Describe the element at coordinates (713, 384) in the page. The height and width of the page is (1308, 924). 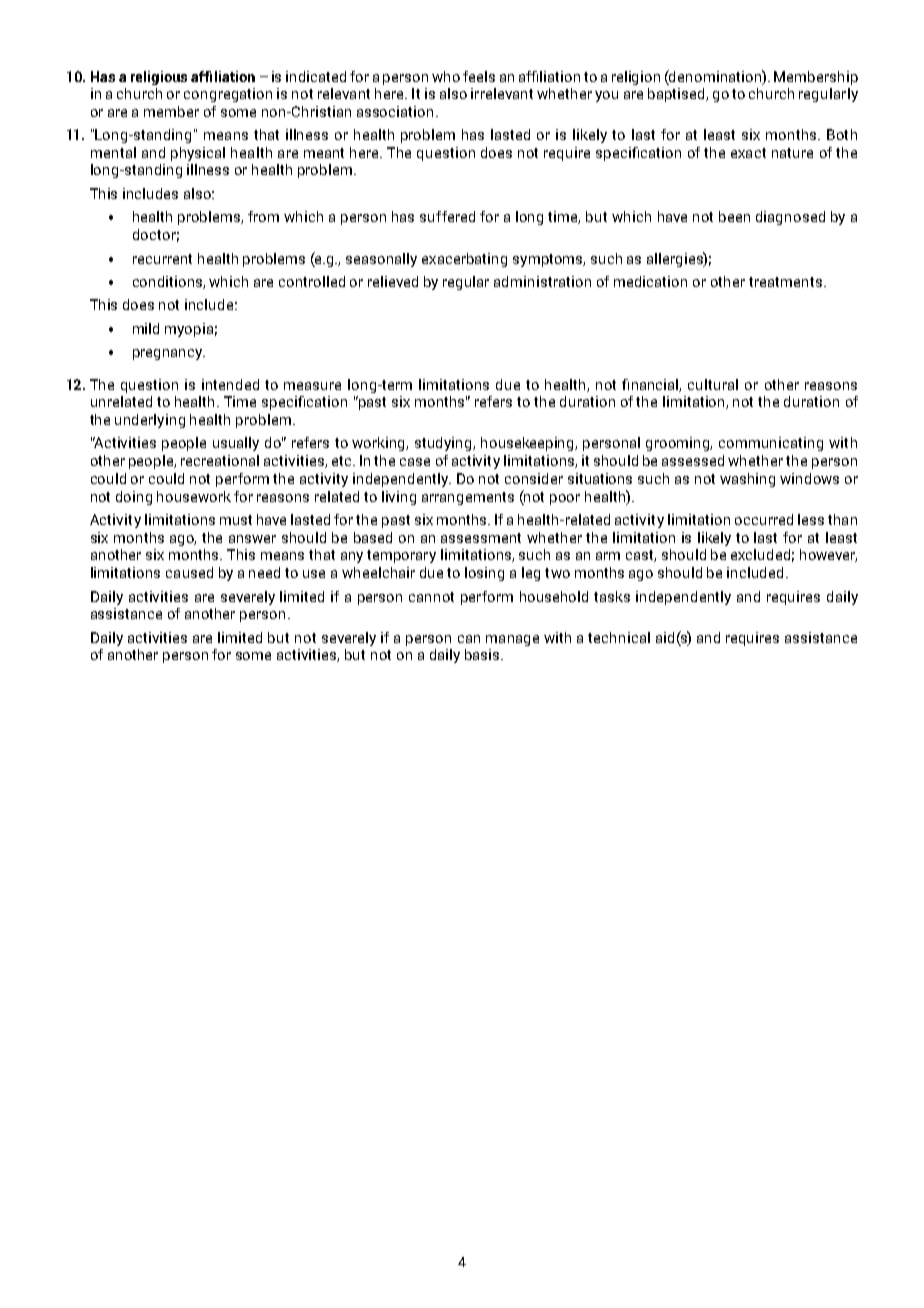
I see `cultural` at that location.
